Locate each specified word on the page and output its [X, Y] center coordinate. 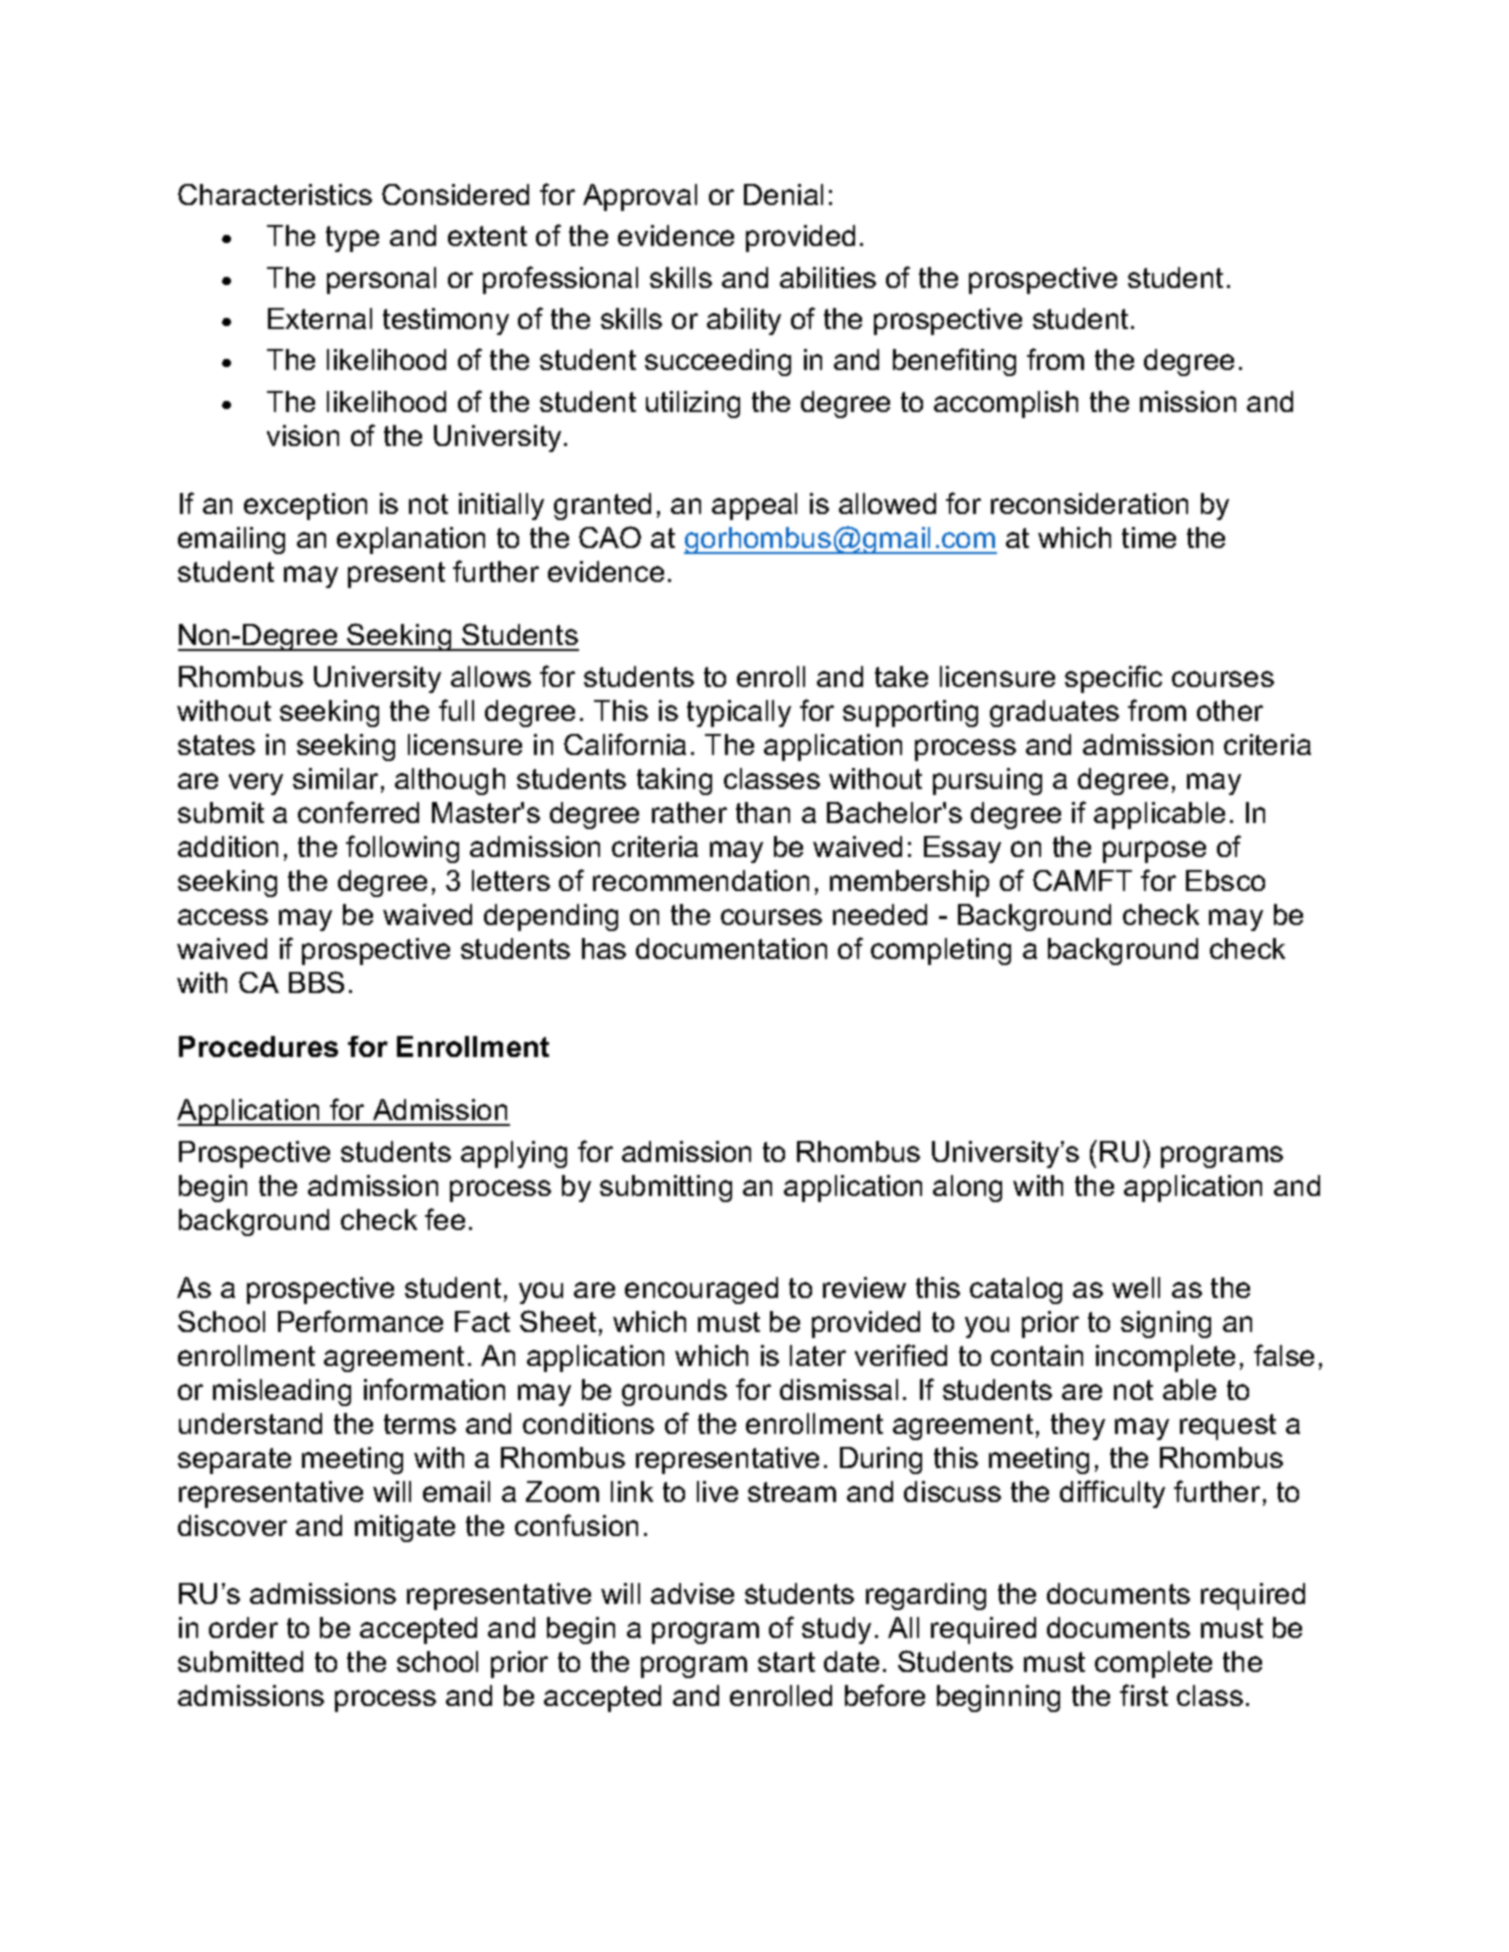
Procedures [258, 1046]
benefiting [954, 362]
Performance [360, 1321]
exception [305, 506]
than [763, 812]
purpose [1154, 852]
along [967, 1188]
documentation [731, 948]
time [1149, 537]
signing [1166, 1324]
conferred [358, 812]
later [818, 1355]
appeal [754, 506]
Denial [783, 194]
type [352, 239]
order [243, 1627]
